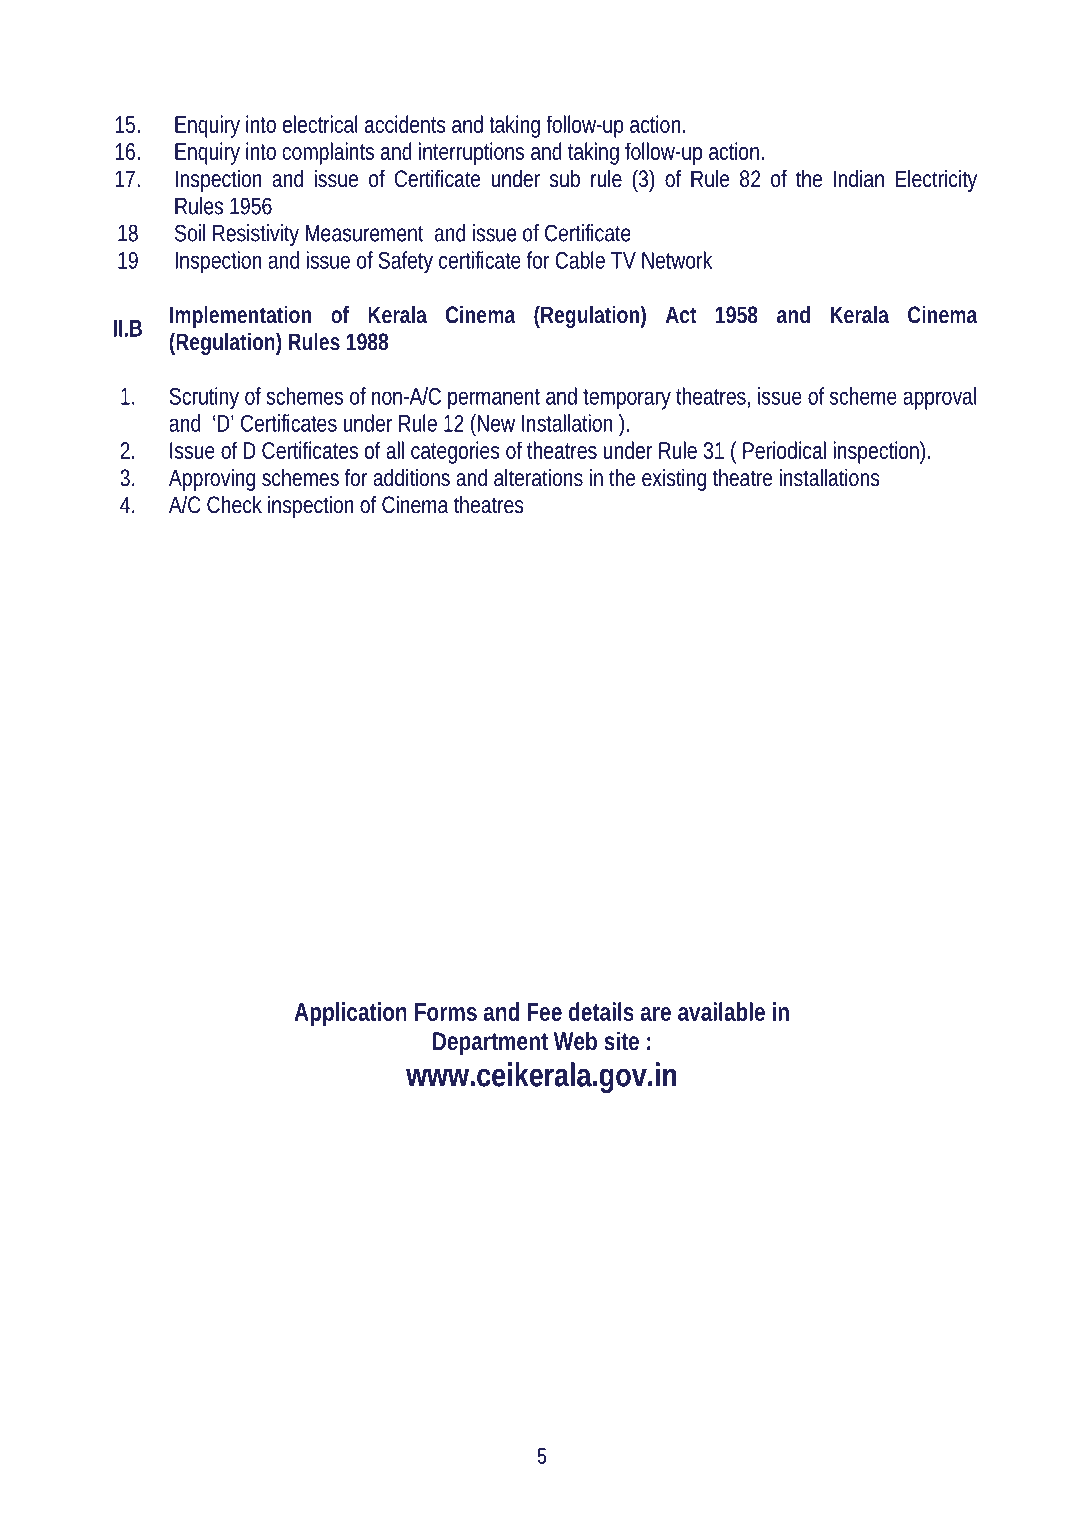 The width and height of the screenshot is (1084, 1534). What do you see at coordinates (234, 505) in the screenshot?
I see `Check` at bounding box center [234, 505].
